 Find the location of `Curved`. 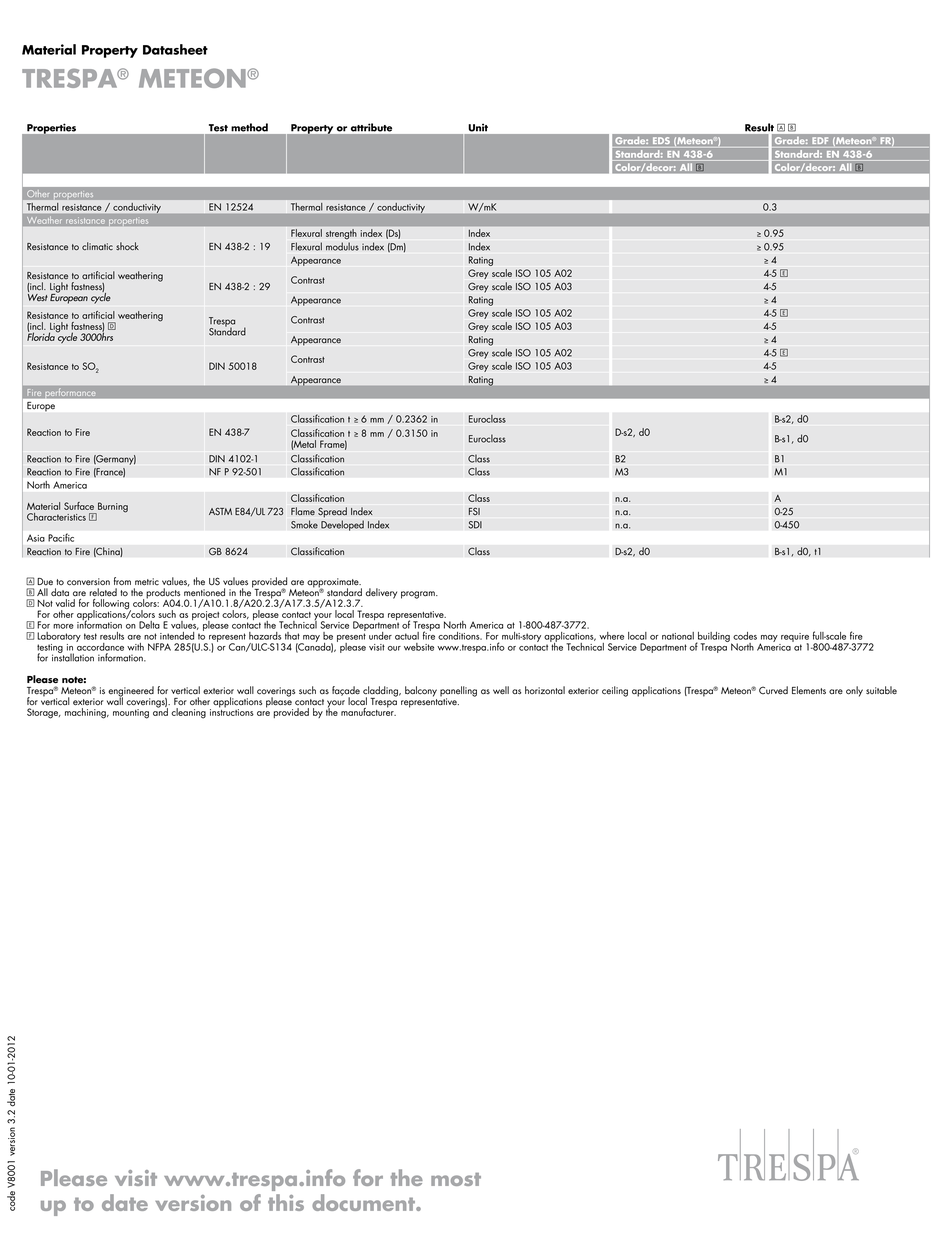

Curved is located at coordinates (773, 690).
